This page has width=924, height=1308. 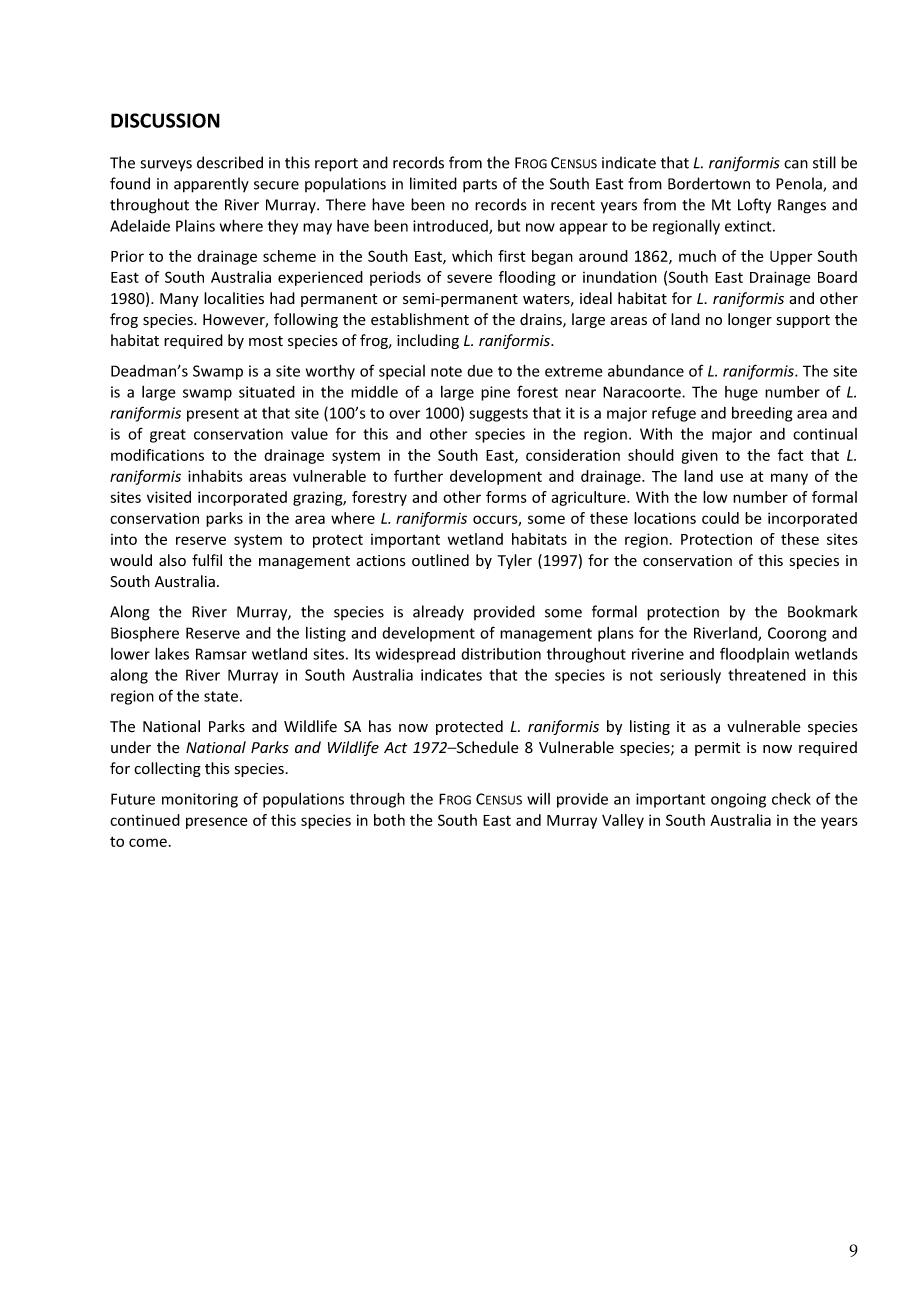 I want to click on forms, so click(x=506, y=497).
